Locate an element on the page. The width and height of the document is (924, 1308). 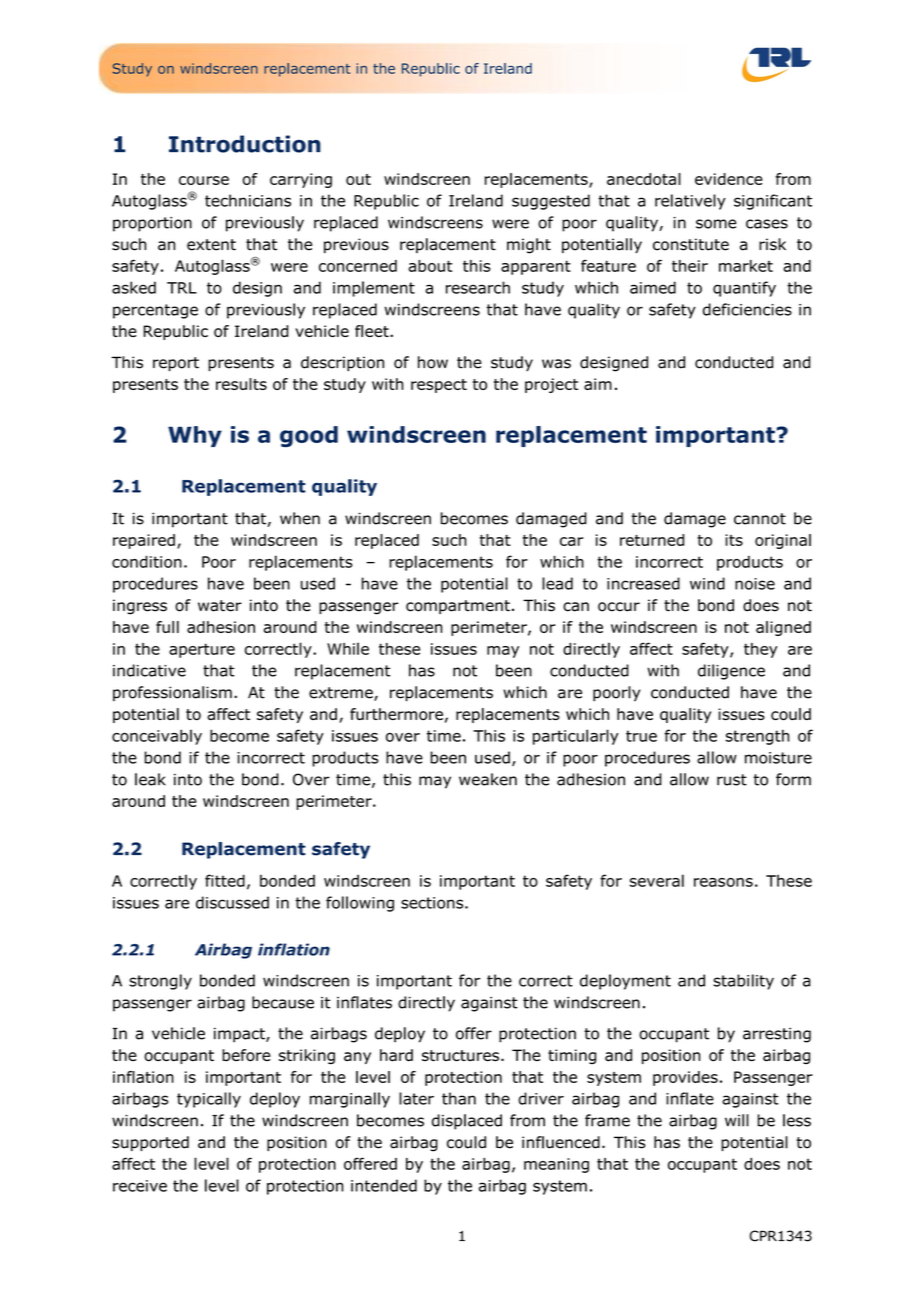
suggested is located at coordinates (551, 202).
